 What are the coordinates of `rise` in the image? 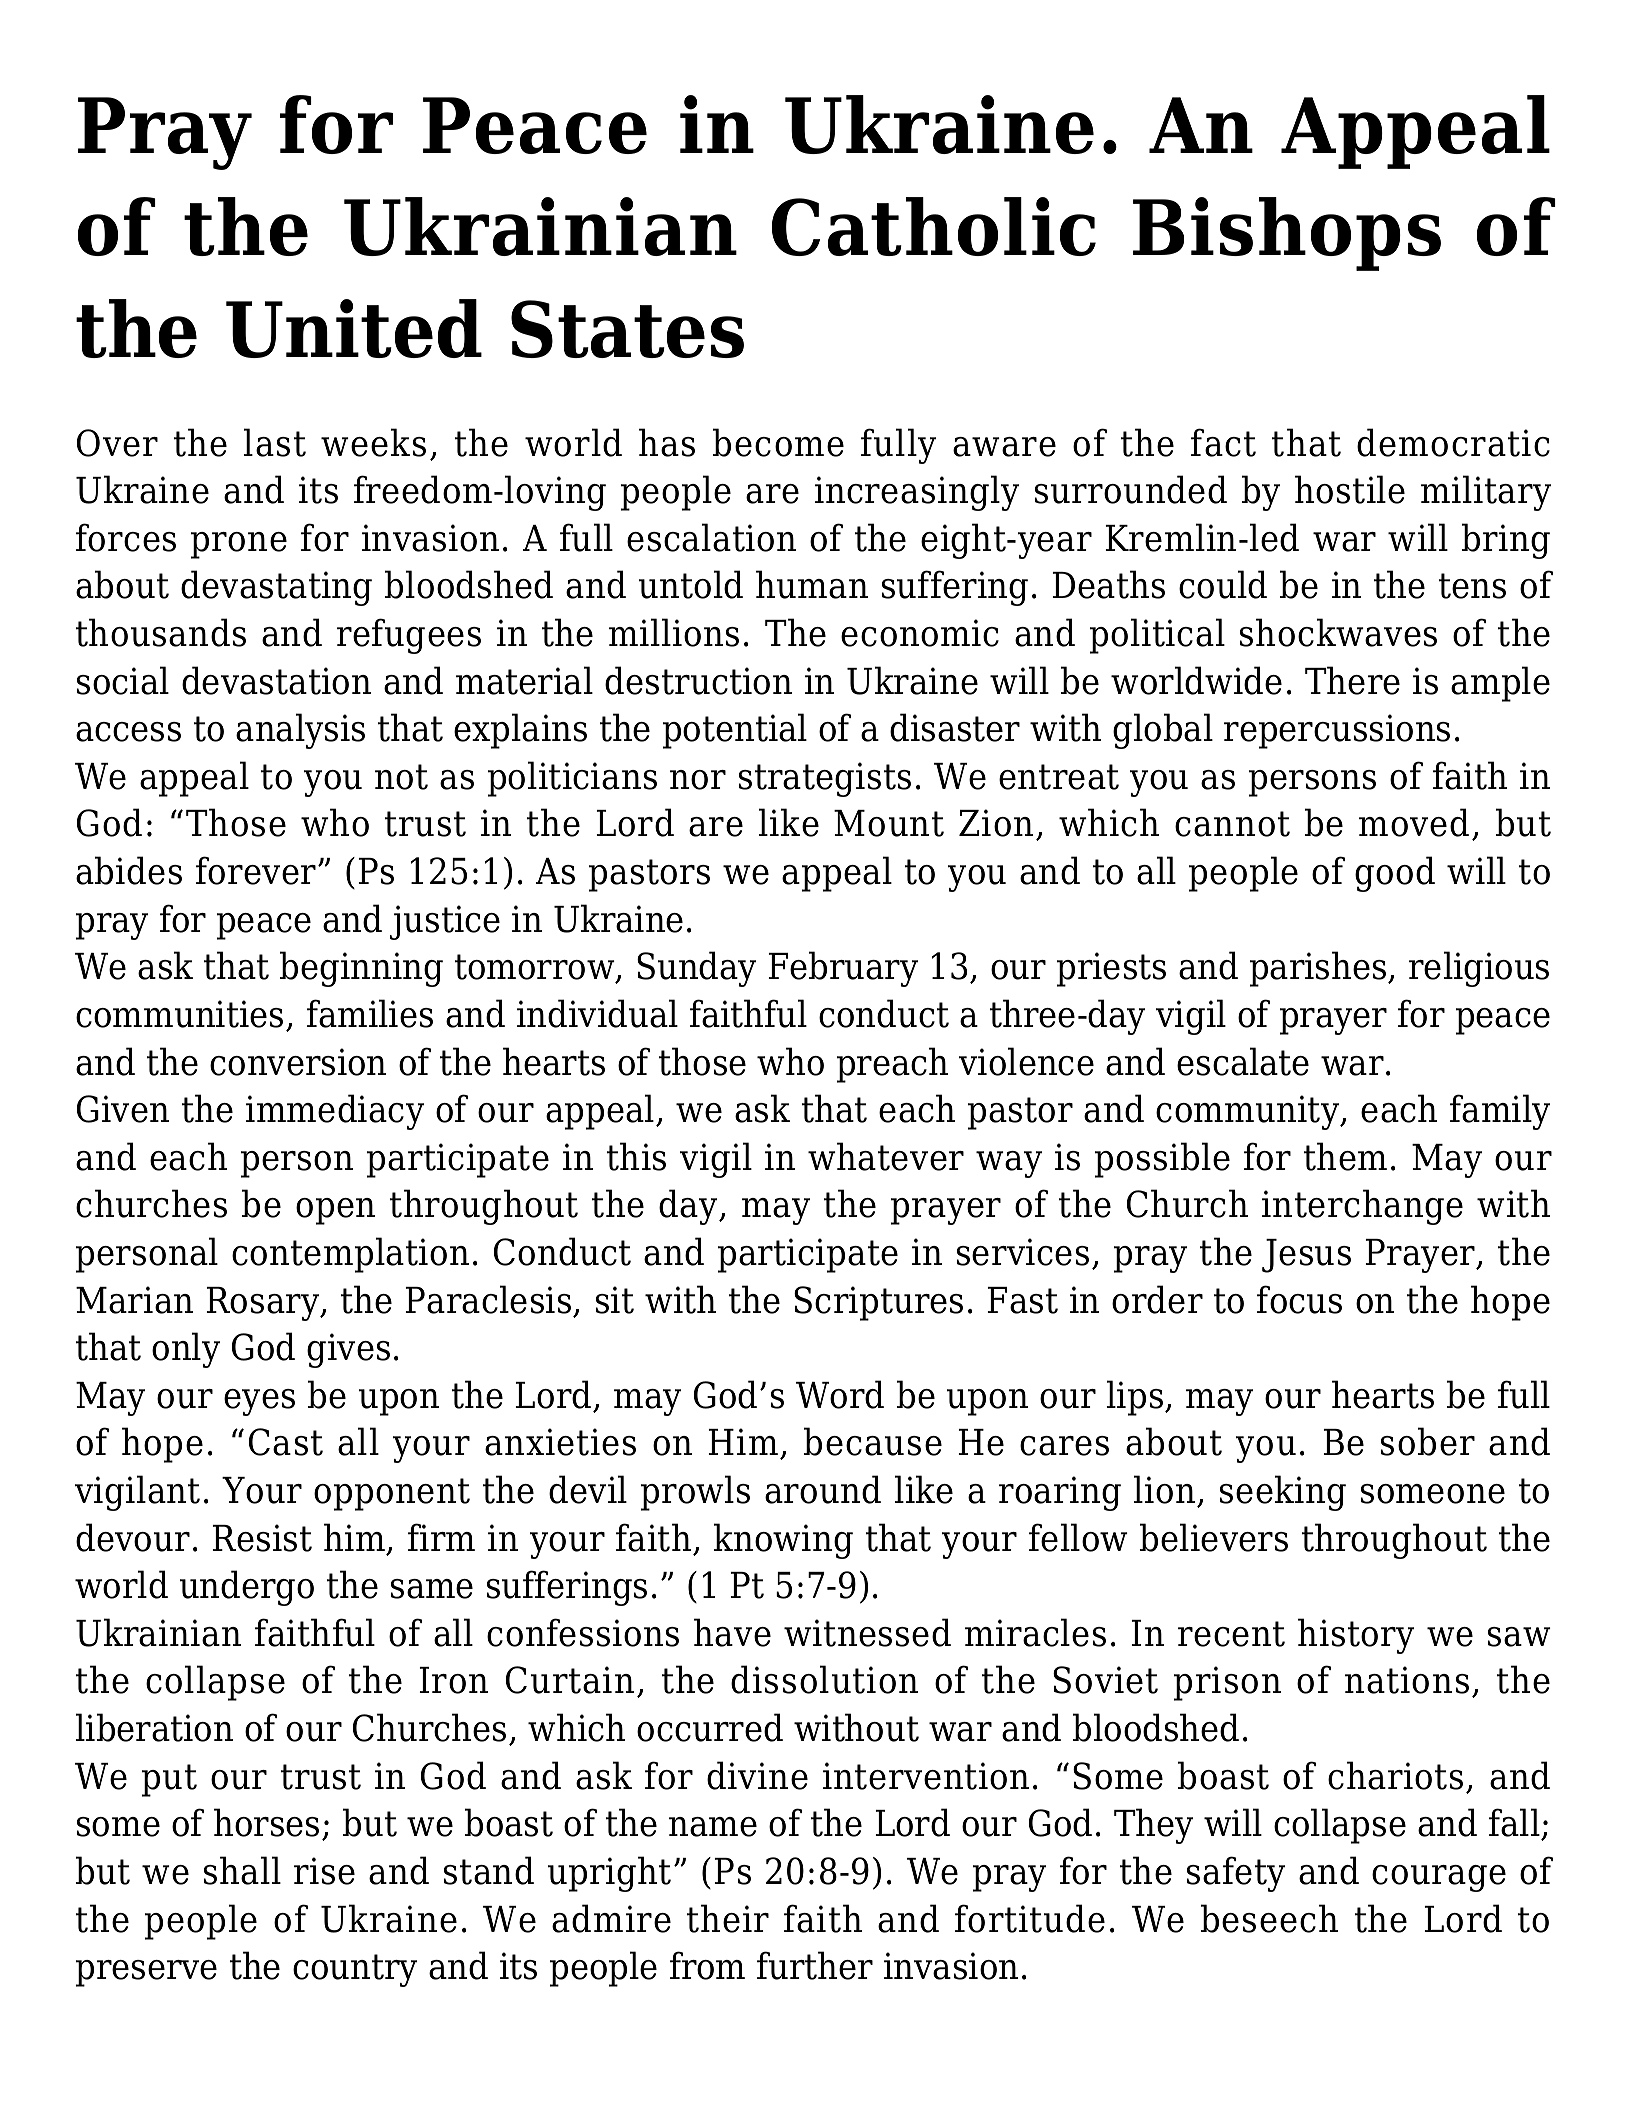 It's located at (324, 1871).
